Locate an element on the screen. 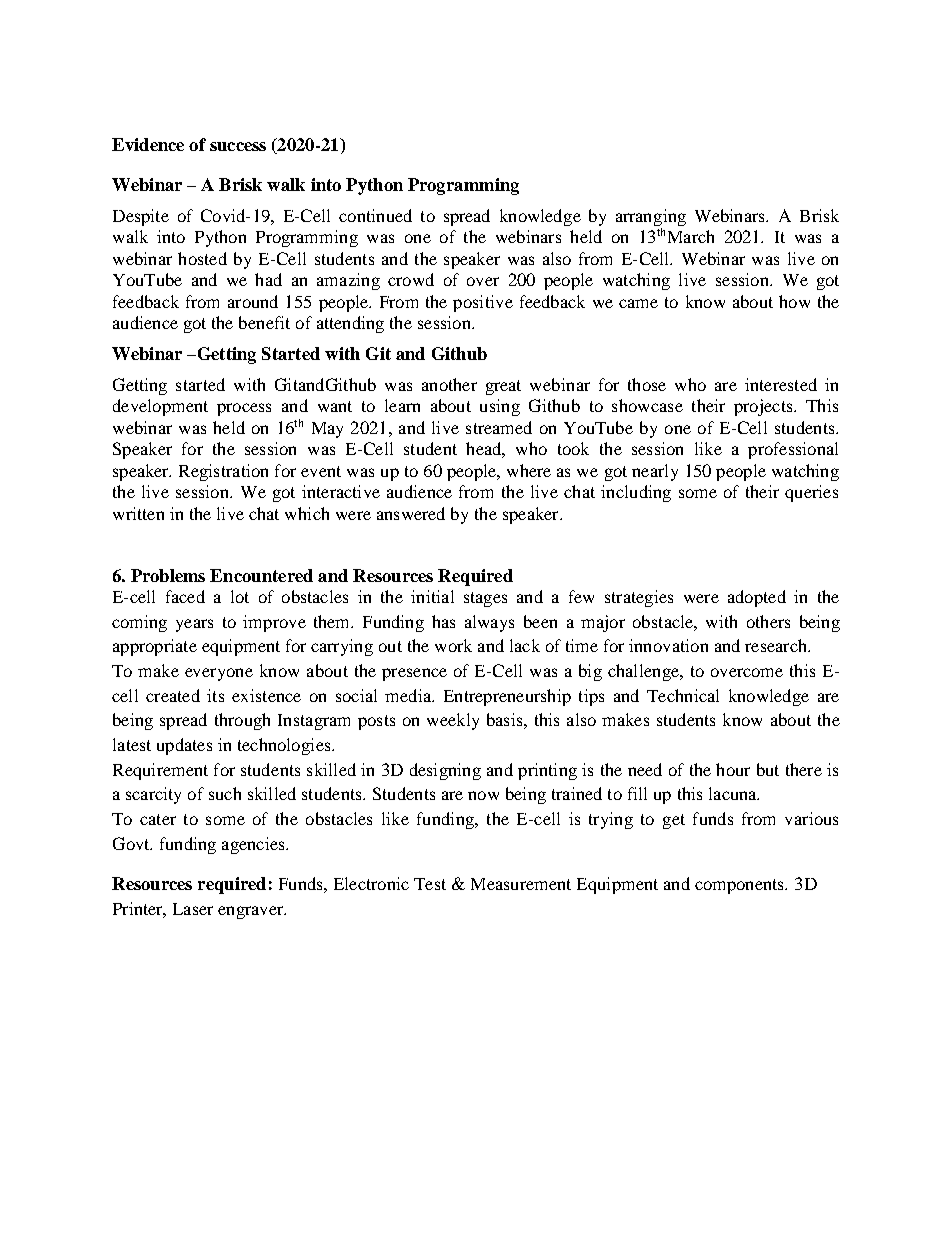 This screenshot has width=952, height=1233. Laser is located at coordinates (193, 909).
